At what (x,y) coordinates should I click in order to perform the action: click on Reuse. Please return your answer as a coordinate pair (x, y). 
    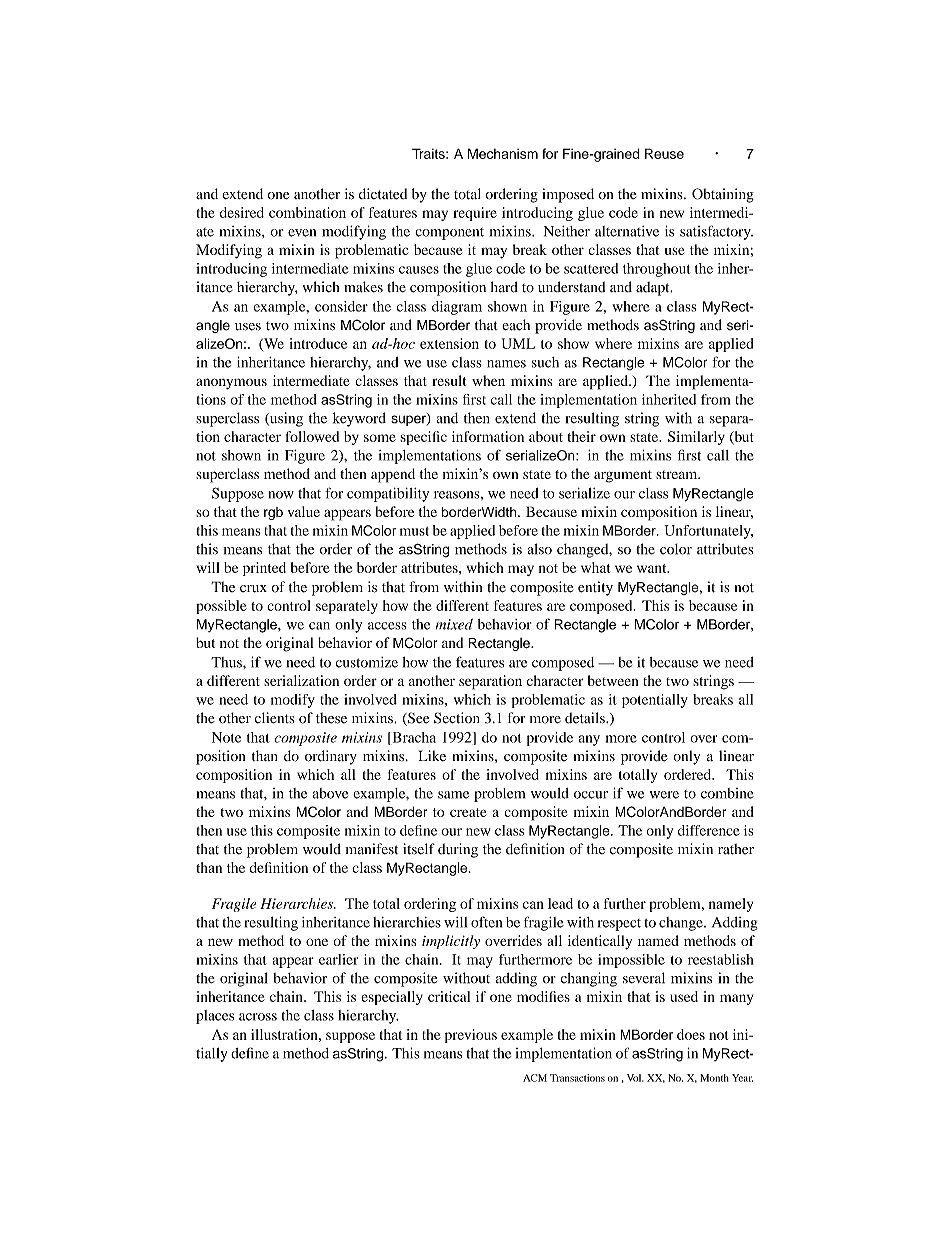
    Looking at the image, I should click on (664, 153).
